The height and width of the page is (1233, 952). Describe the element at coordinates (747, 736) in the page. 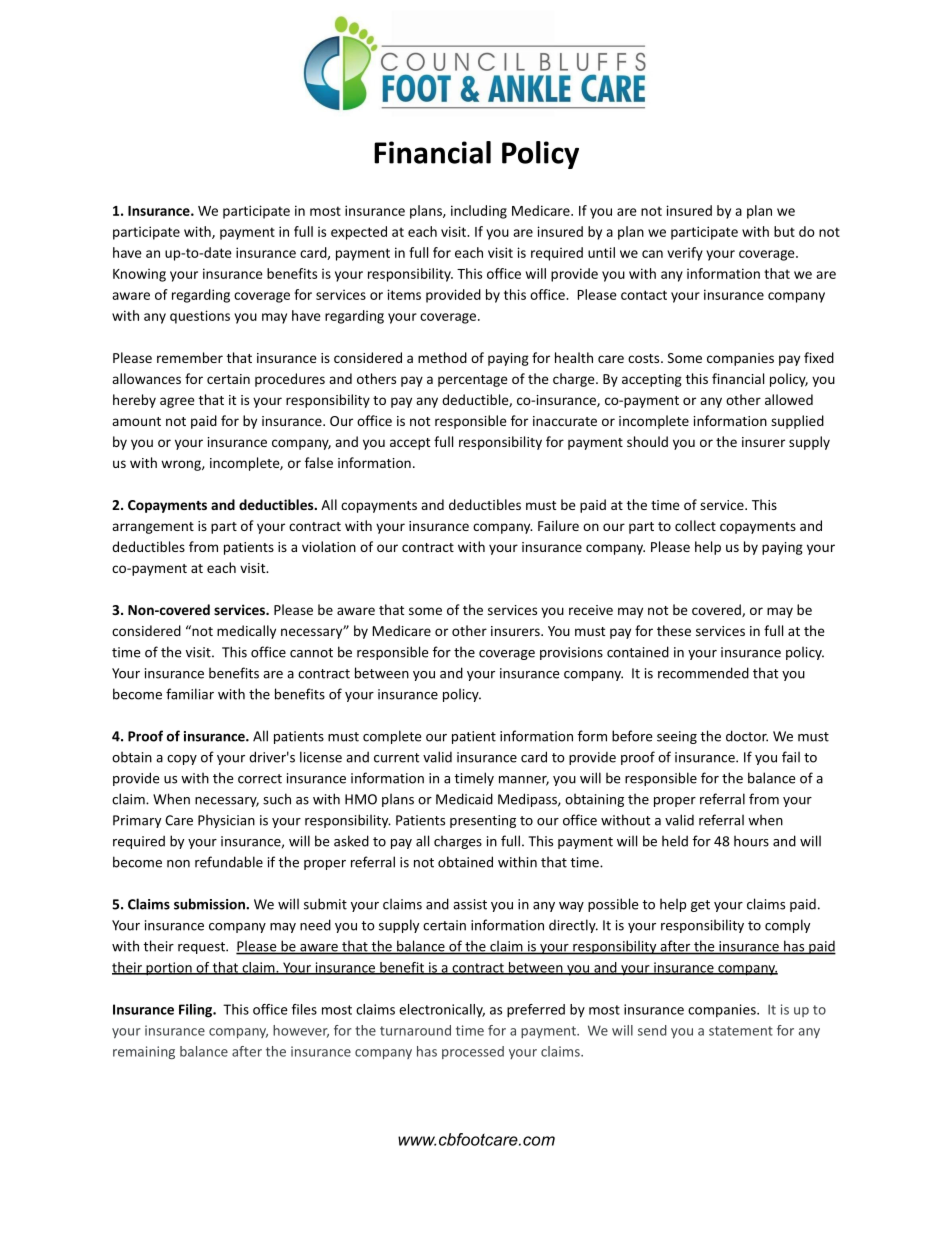

I see `doctor` at that location.
